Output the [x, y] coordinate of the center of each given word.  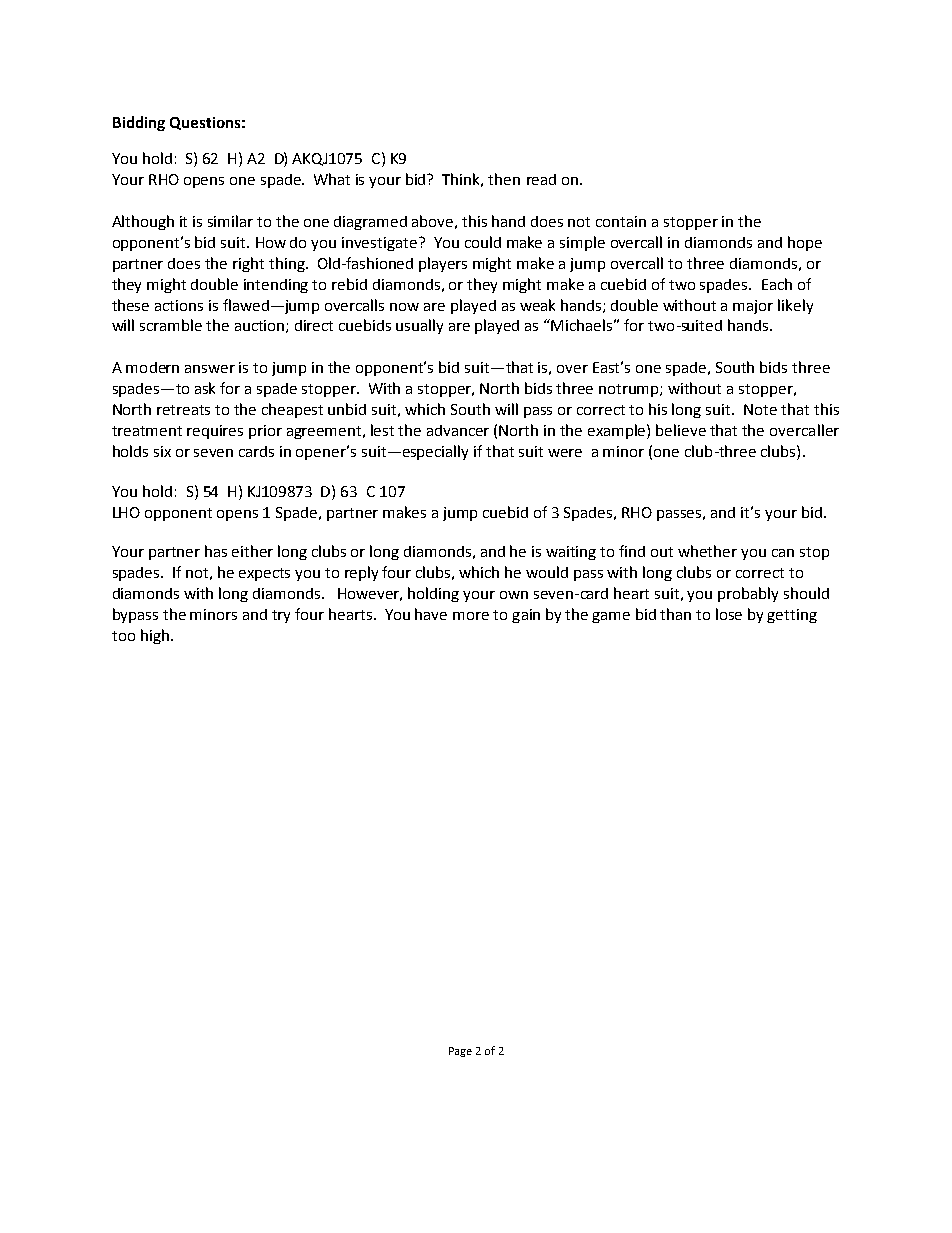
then [504, 179]
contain [621, 221]
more [471, 616]
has [216, 551]
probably [748, 594]
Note [760, 409]
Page [460, 1052]
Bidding [139, 123]
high [155, 636]
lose [729, 614]
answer [210, 369]
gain [526, 616]
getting [792, 616]
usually [419, 326]
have [431, 614]
